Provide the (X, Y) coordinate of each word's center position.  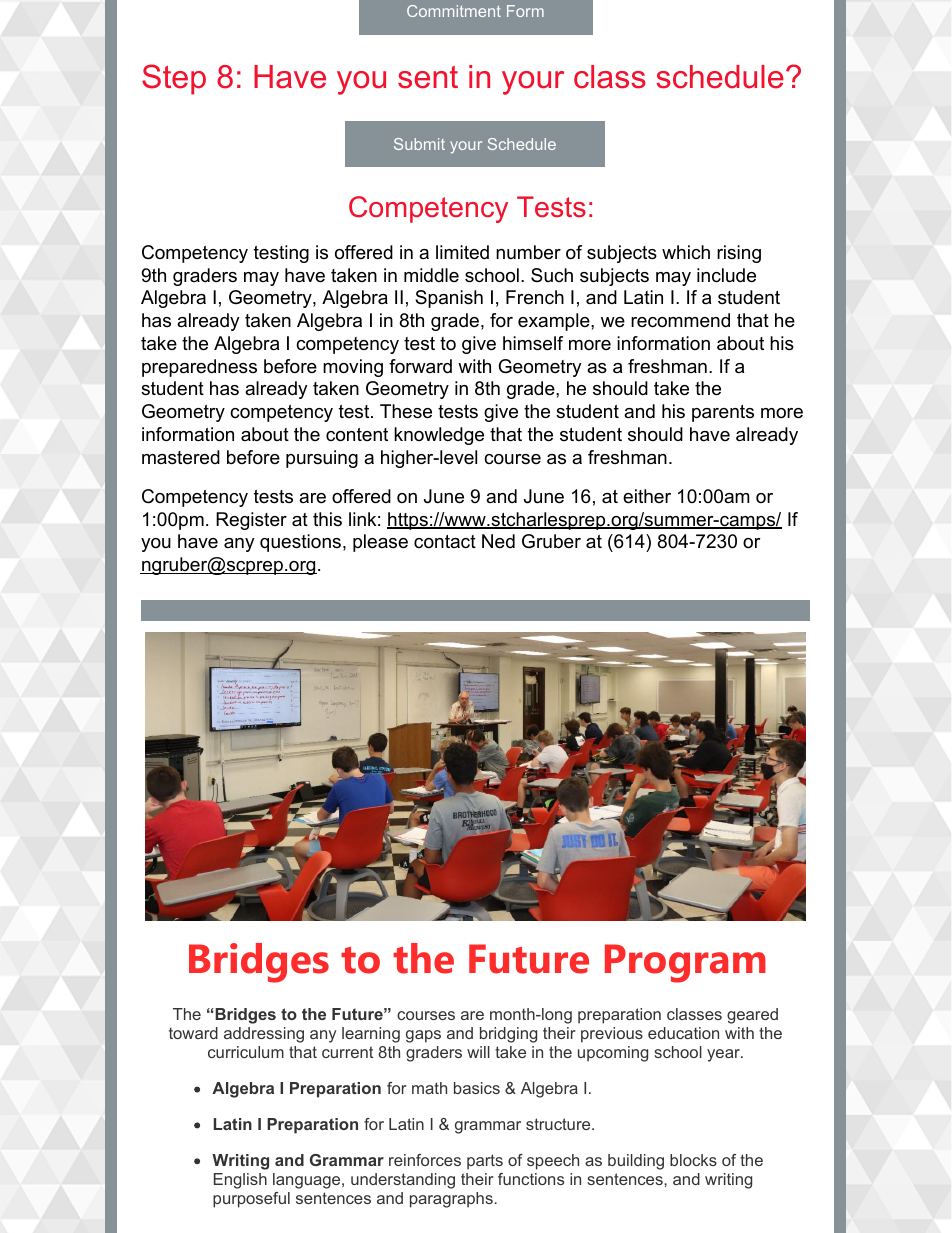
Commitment (454, 11)
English (240, 1181)
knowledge (439, 436)
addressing (264, 1035)
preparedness (199, 368)
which (686, 252)
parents (723, 413)
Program (685, 963)
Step (174, 79)
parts (485, 1162)
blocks (693, 1160)
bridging (508, 1035)
